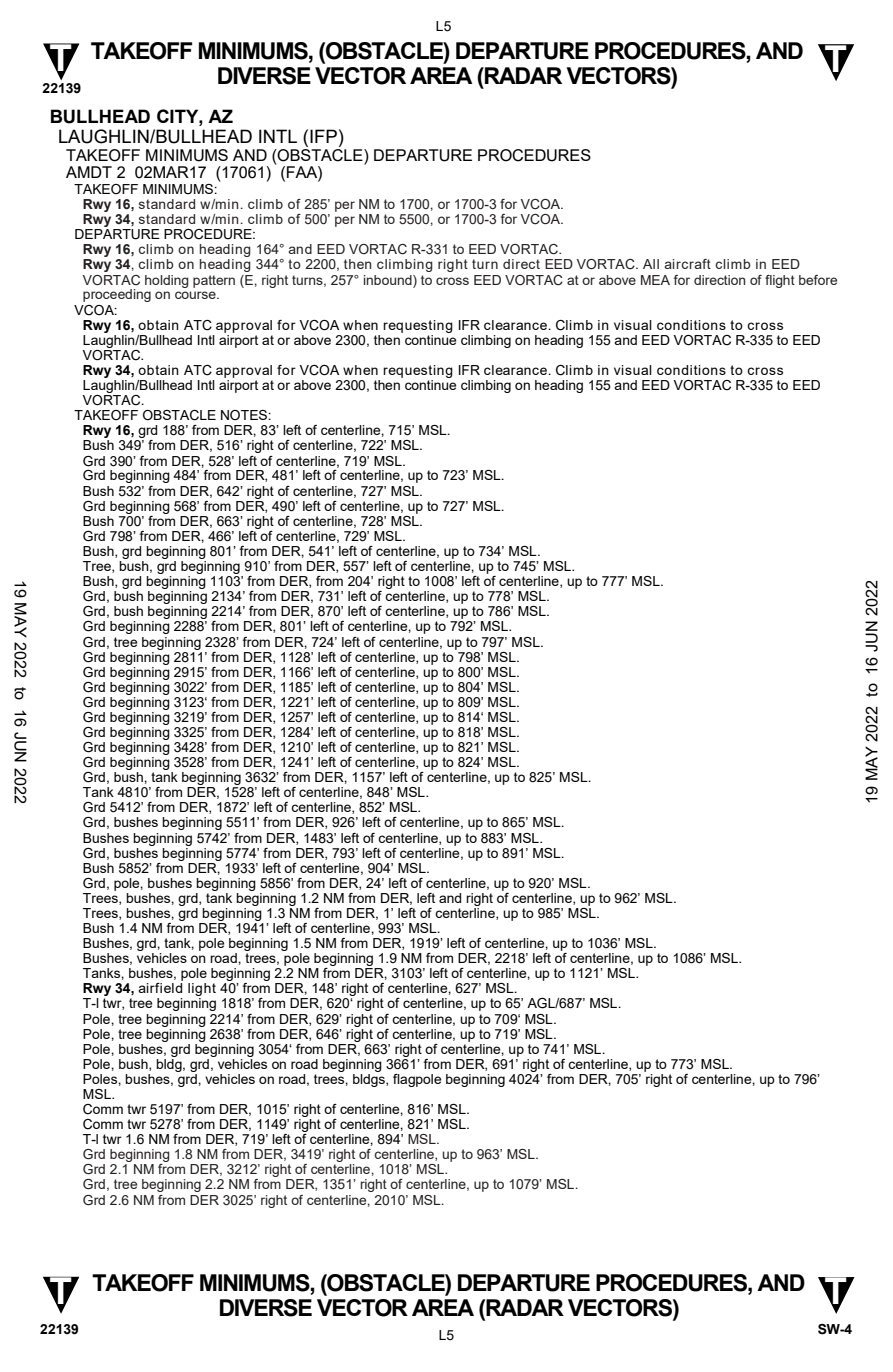 This document has width=893, height=1372. Describe the element at coordinates (323, 136) in the document. I see `IFP` at that location.
